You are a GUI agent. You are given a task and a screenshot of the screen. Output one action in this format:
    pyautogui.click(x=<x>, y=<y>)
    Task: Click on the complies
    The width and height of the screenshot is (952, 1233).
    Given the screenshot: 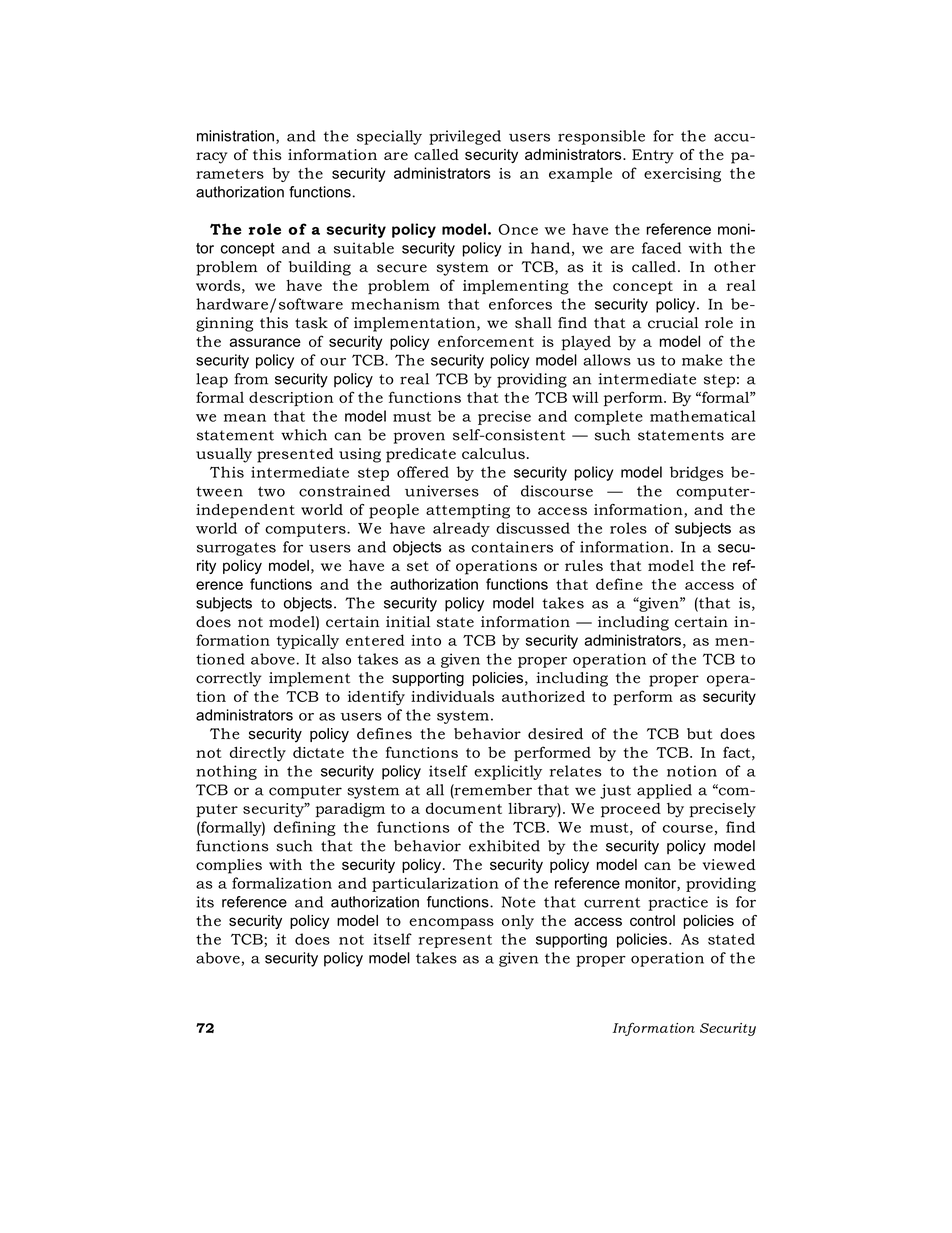 What is the action you would take?
    pyautogui.click(x=229, y=866)
